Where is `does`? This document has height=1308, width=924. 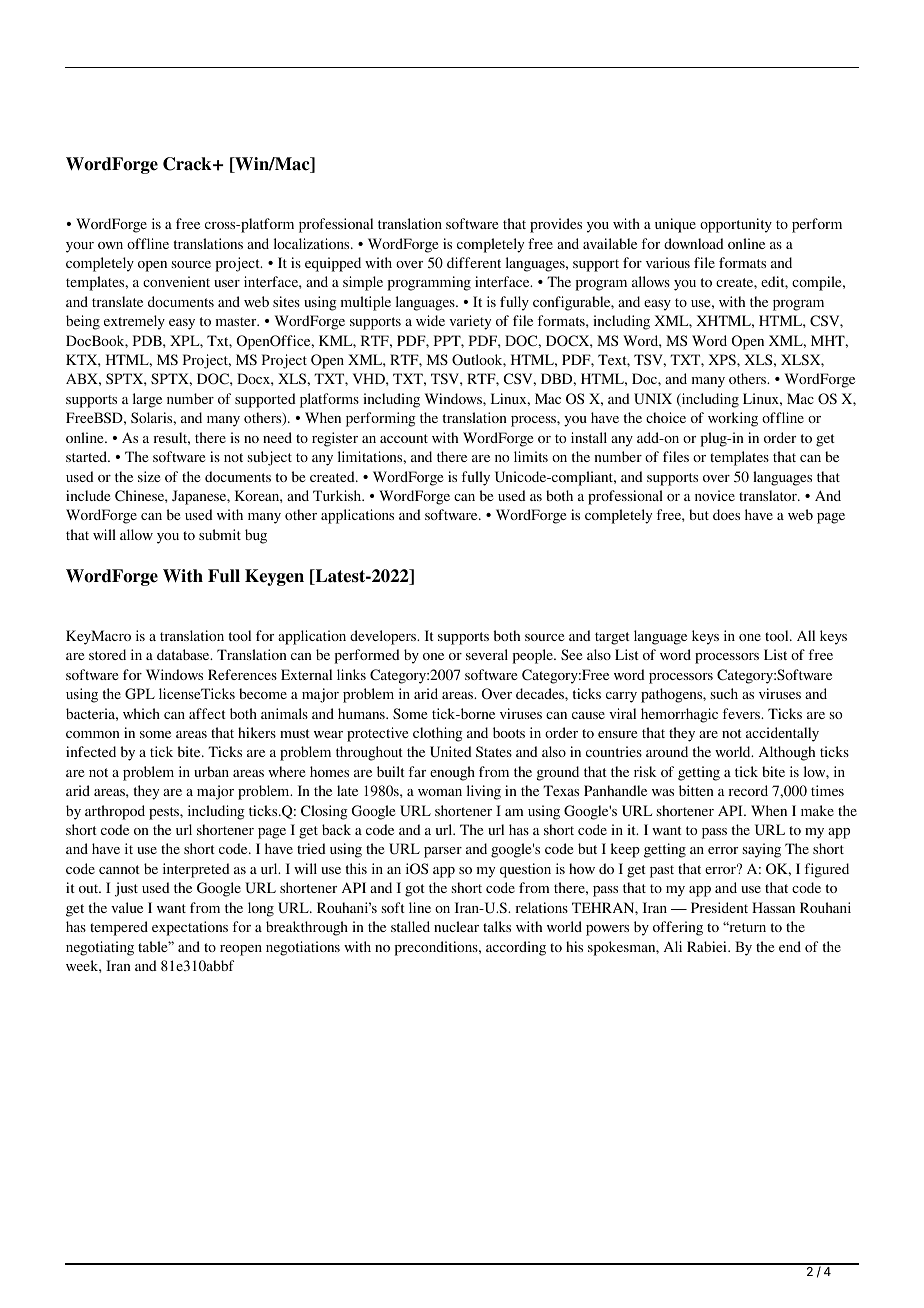
does is located at coordinates (726, 514).
